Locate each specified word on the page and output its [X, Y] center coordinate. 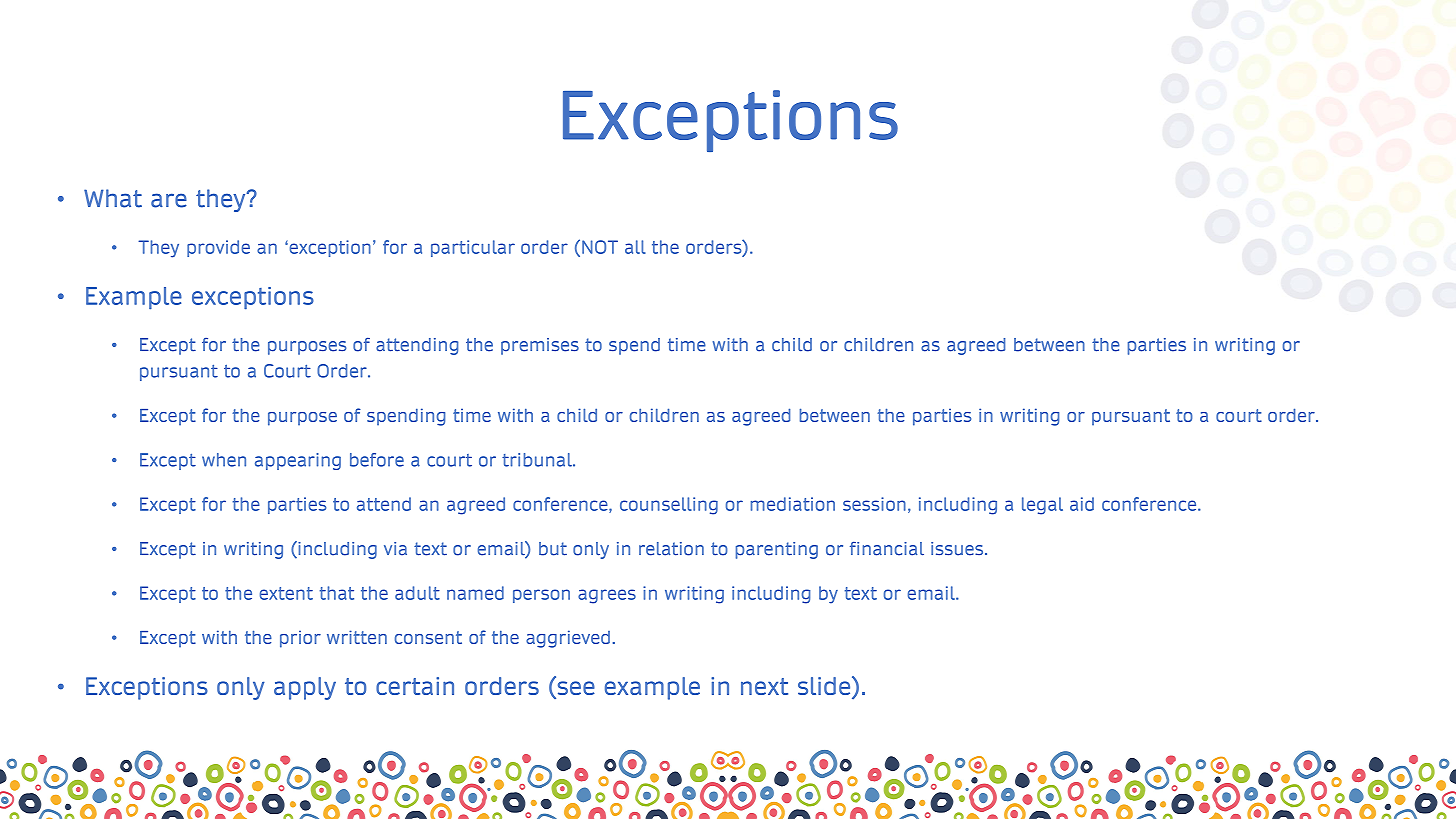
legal [1042, 506]
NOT [600, 247]
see [575, 689]
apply [305, 688]
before [377, 460]
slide [825, 687]
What [113, 198]
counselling [669, 506]
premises [540, 346]
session [874, 504]
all [635, 247]
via [395, 549]
